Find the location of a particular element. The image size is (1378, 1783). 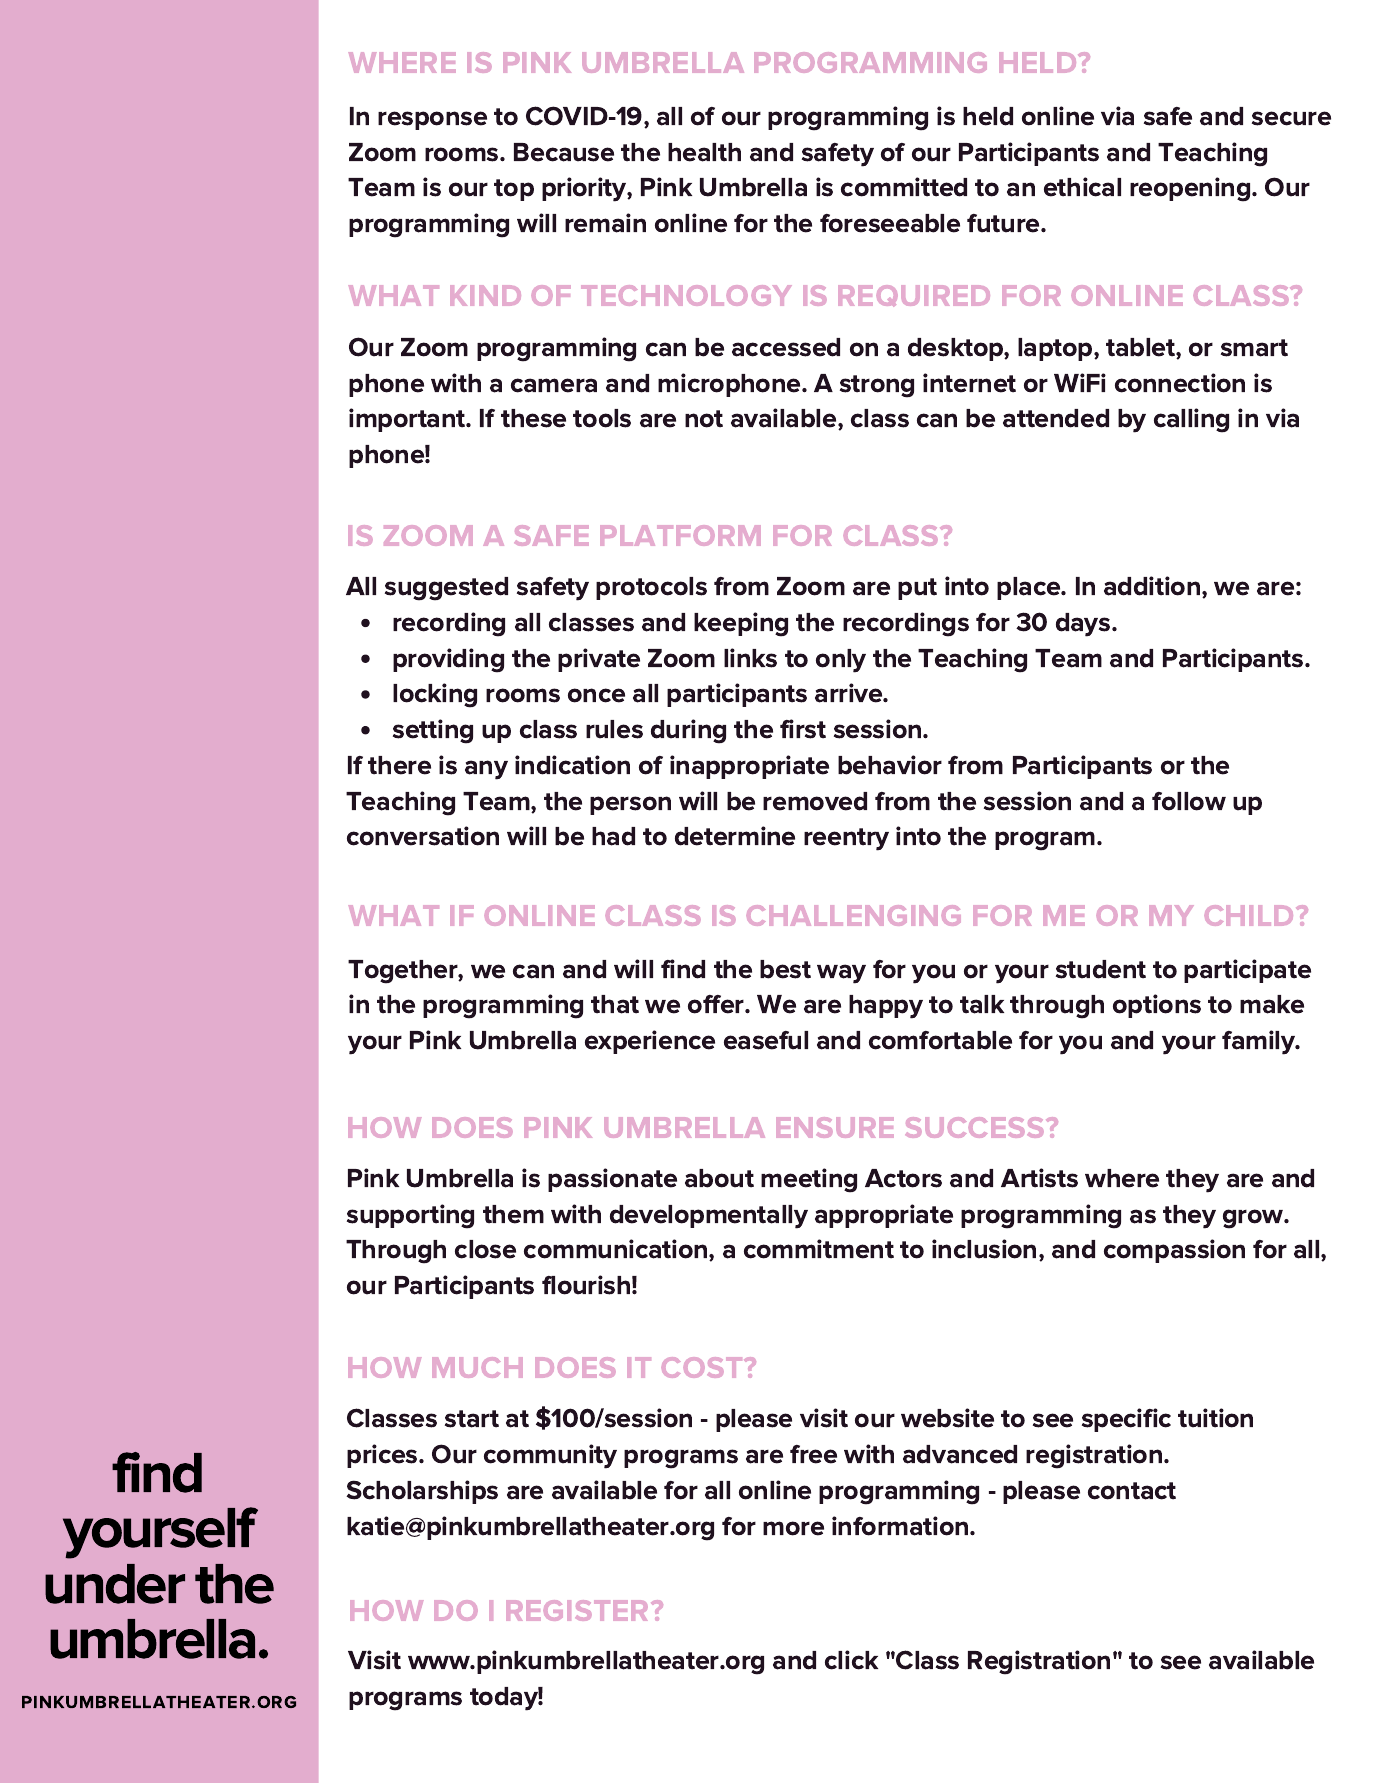

CHALLENGING is located at coordinates (853, 915).
